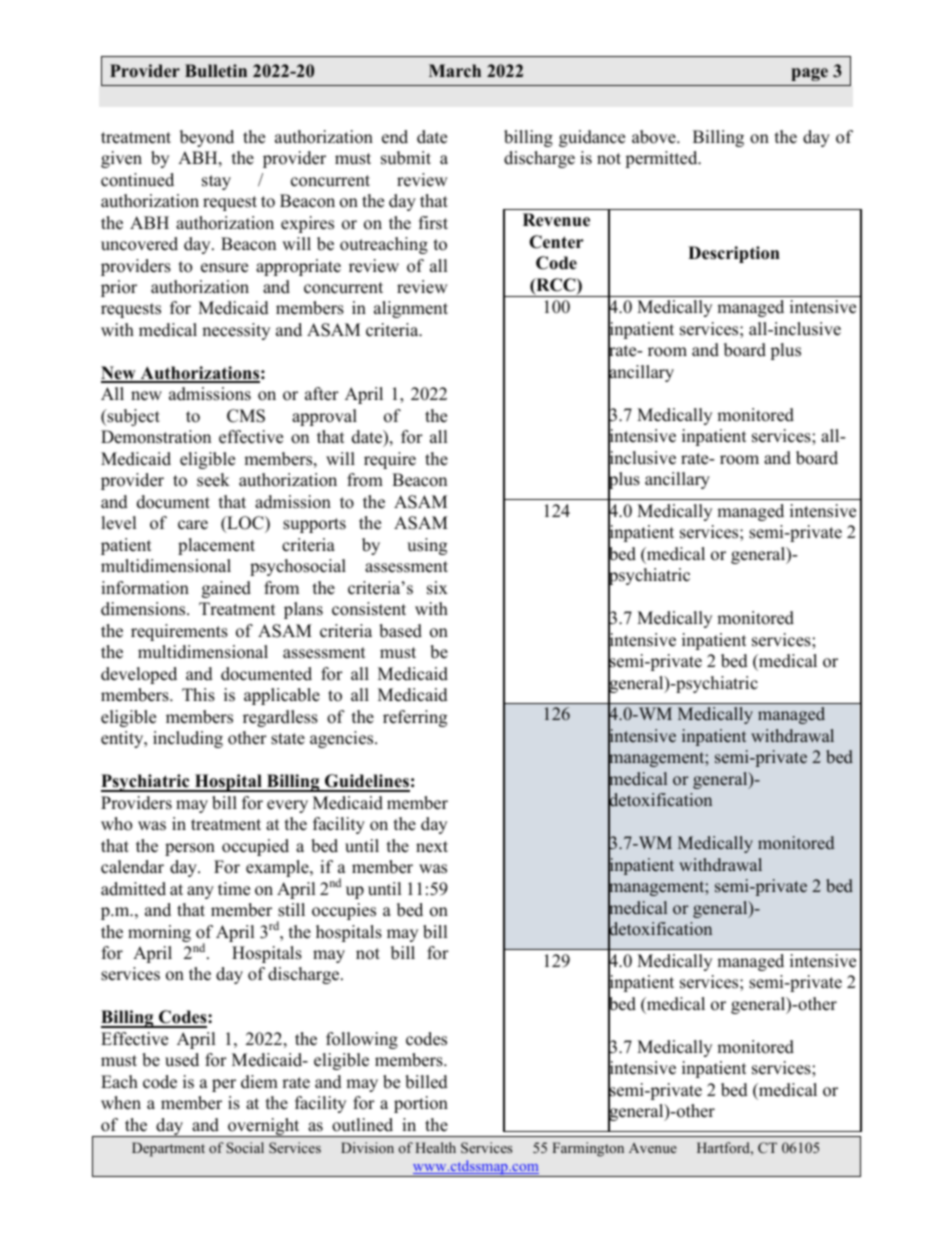  Describe the element at coordinates (168, 1149) in the screenshot. I see `Department` at that location.
